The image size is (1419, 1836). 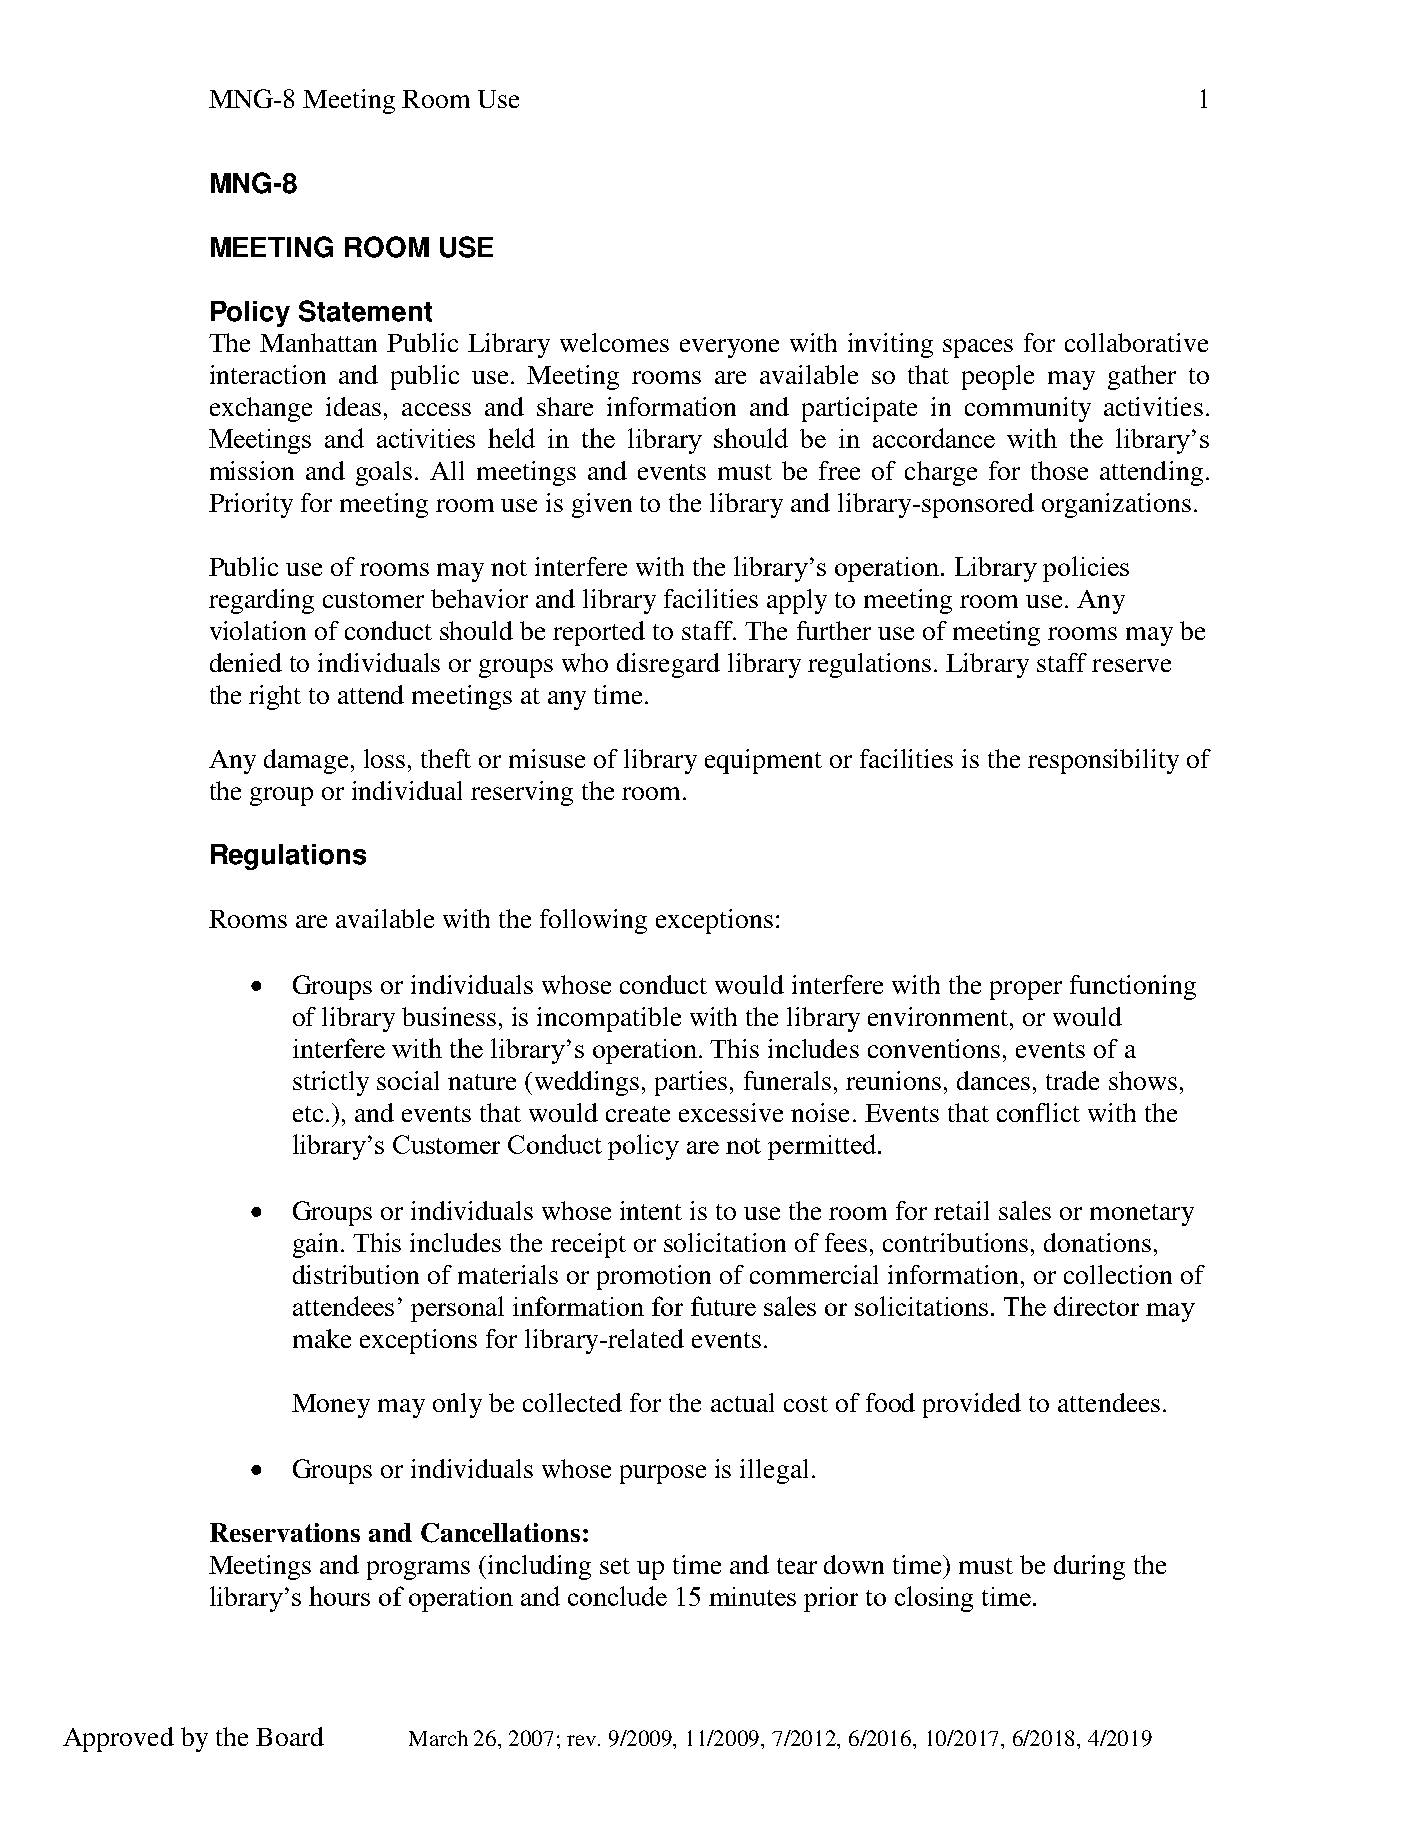 What do you see at coordinates (268, 374) in the page?
I see `interaction` at bounding box center [268, 374].
